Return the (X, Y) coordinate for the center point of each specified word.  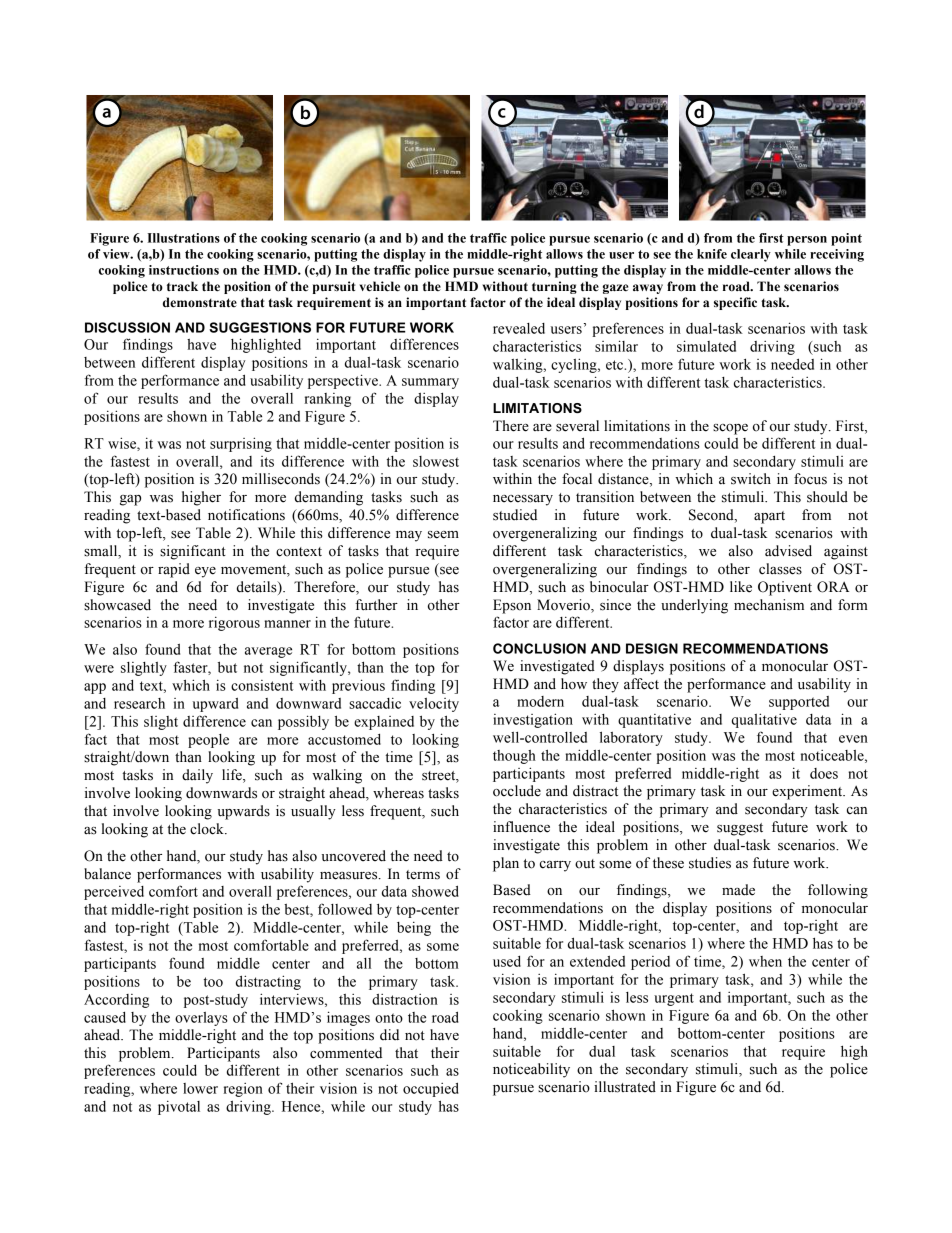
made (738, 890)
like (741, 587)
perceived (114, 893)
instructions (184, 270)
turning (554, 287)
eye (205, 572)
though (514, 757)
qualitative (764, 720)
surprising (241, 444)
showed (435, 891)
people (208, 741)
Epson (512, 606)
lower (200, 1088)
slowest (436, 461)
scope (730, 429)
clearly (751, 255)
